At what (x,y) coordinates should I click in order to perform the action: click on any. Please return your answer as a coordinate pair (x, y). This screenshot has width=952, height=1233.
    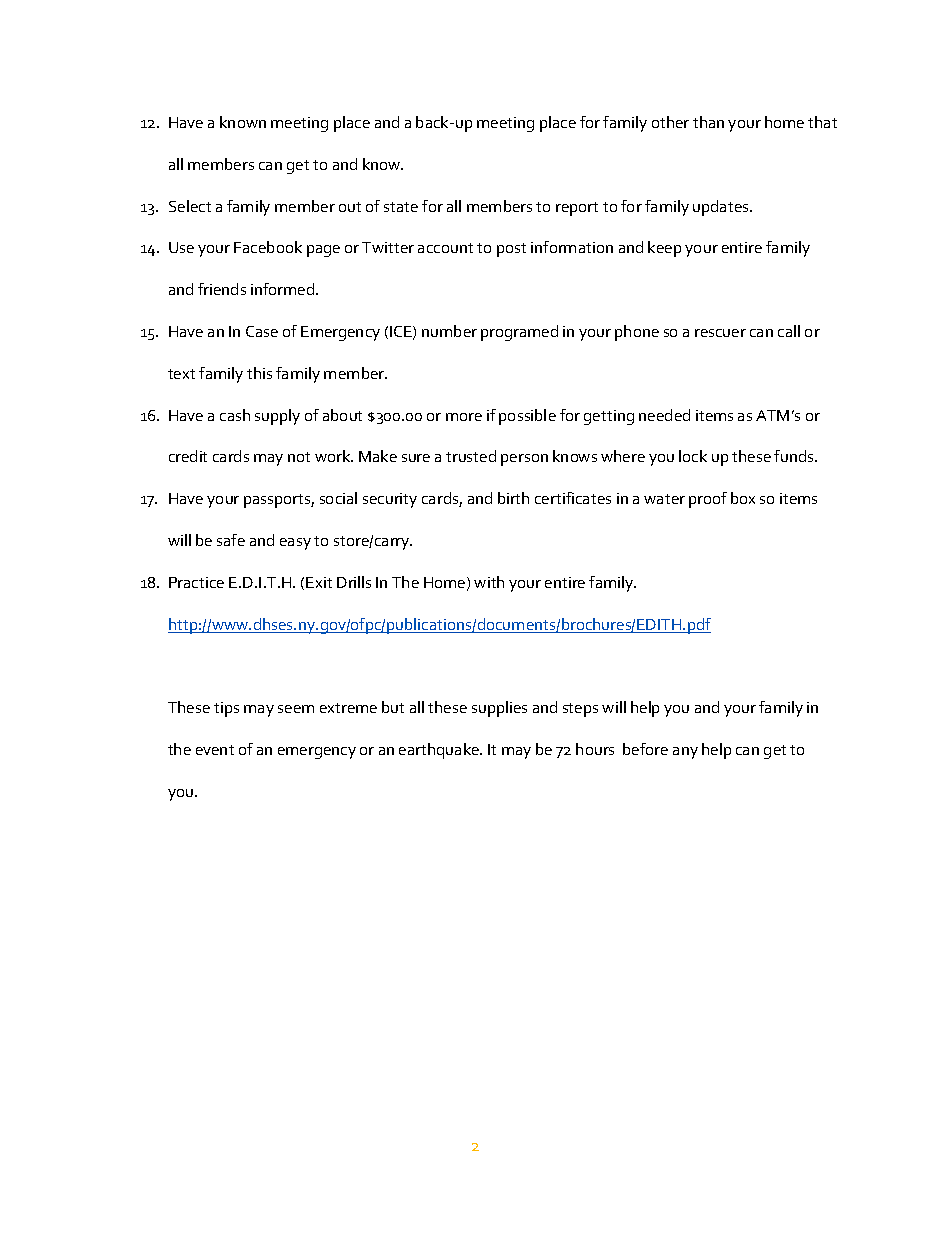
    Looking at the image, I should click on (685, 753).
